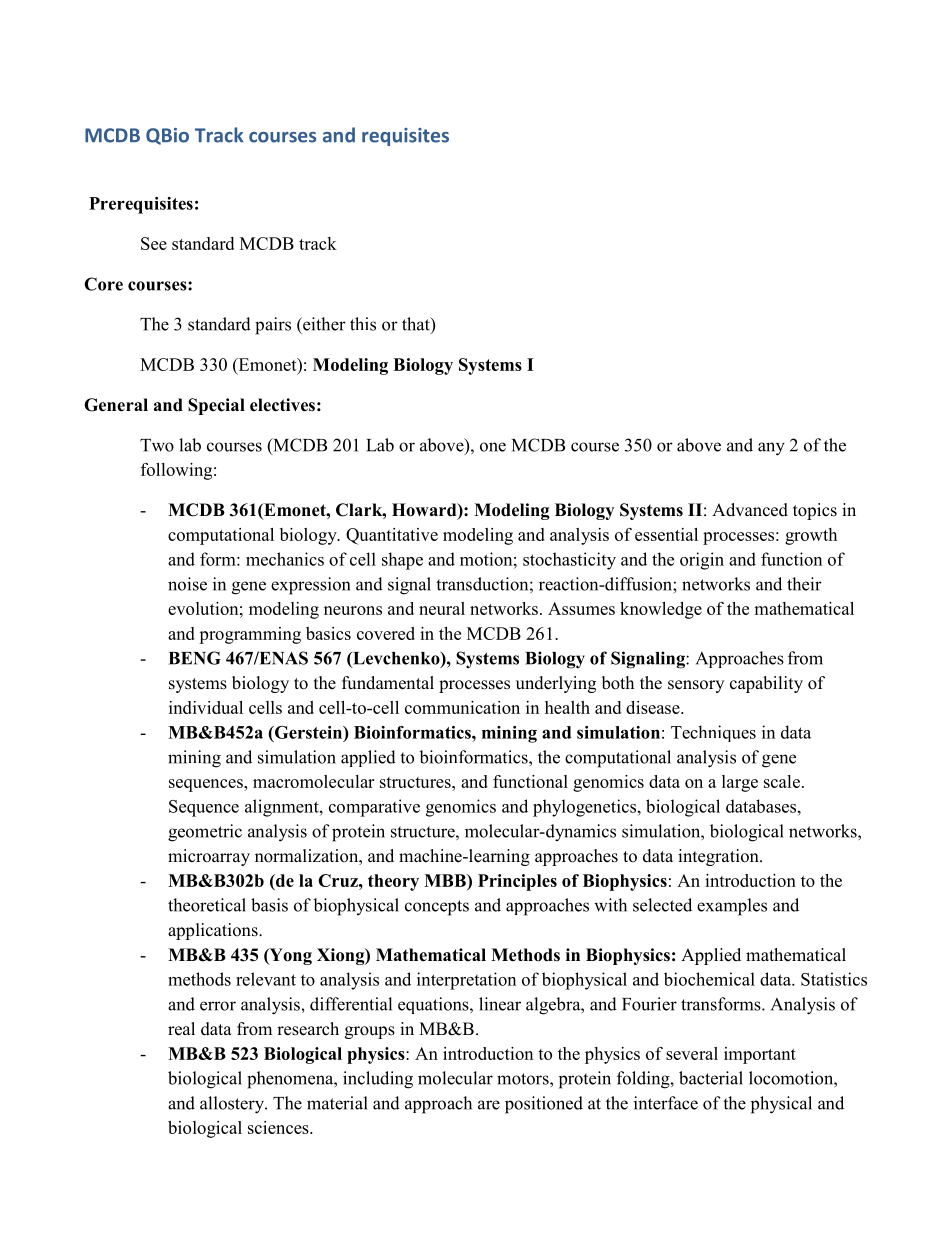 The width and height of the page is (952, 1233). Describe the element at coordinates (462, 707) in the page. I see `communication` at that location.
